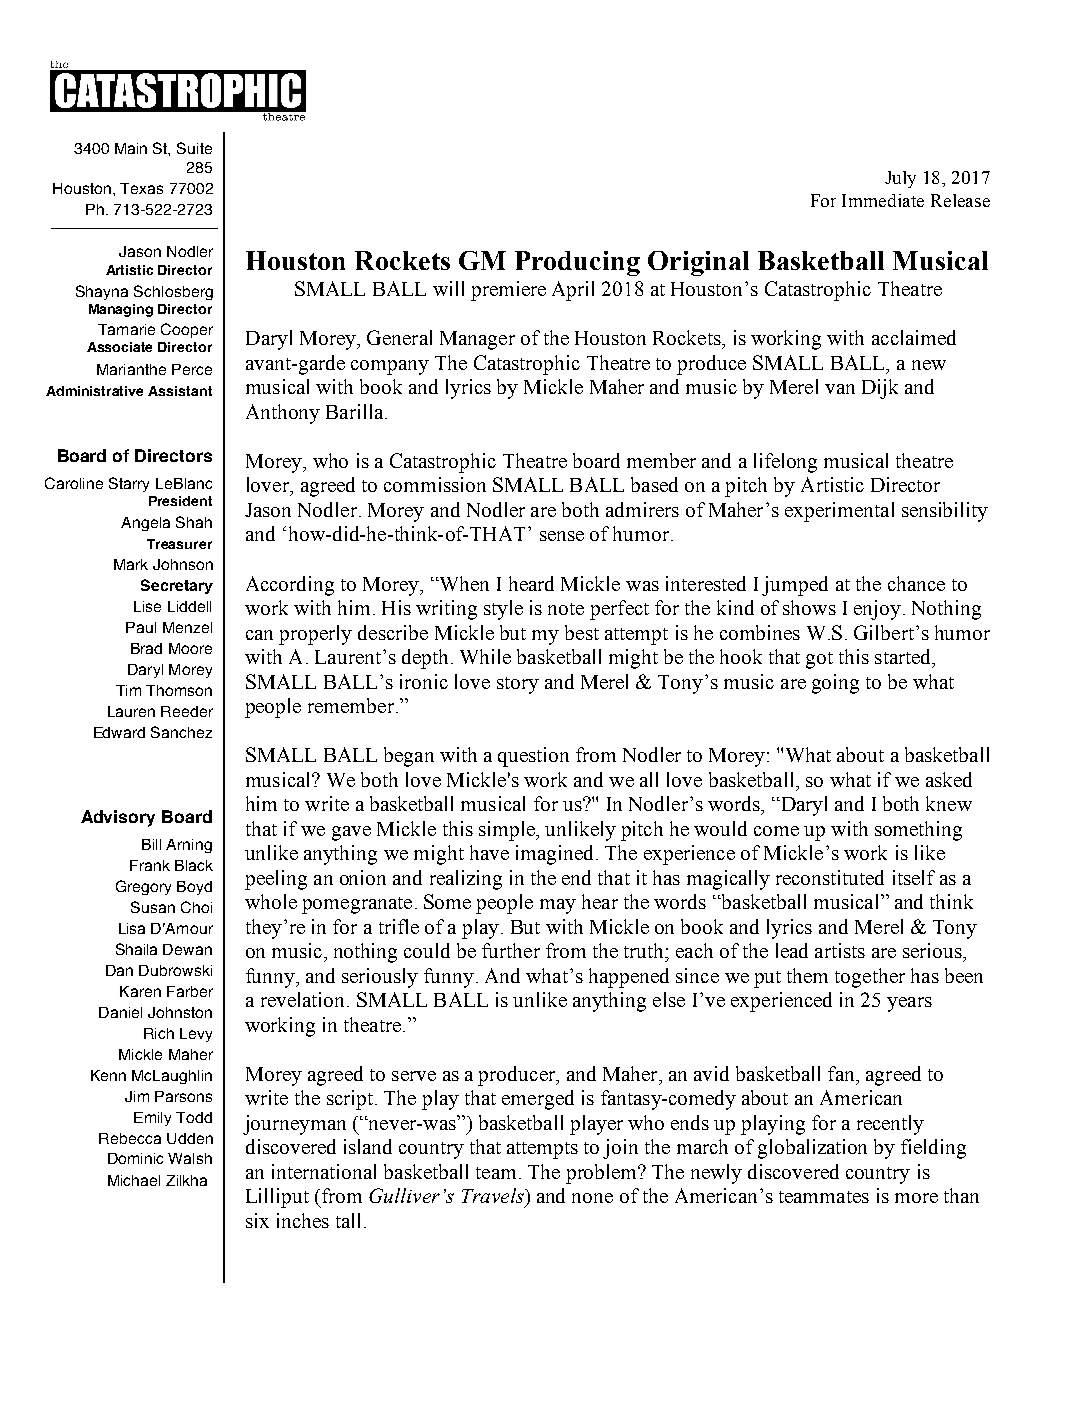 This screenshot has height=1407, width=1087. I want to click on Michael, so click(134, 1180).
